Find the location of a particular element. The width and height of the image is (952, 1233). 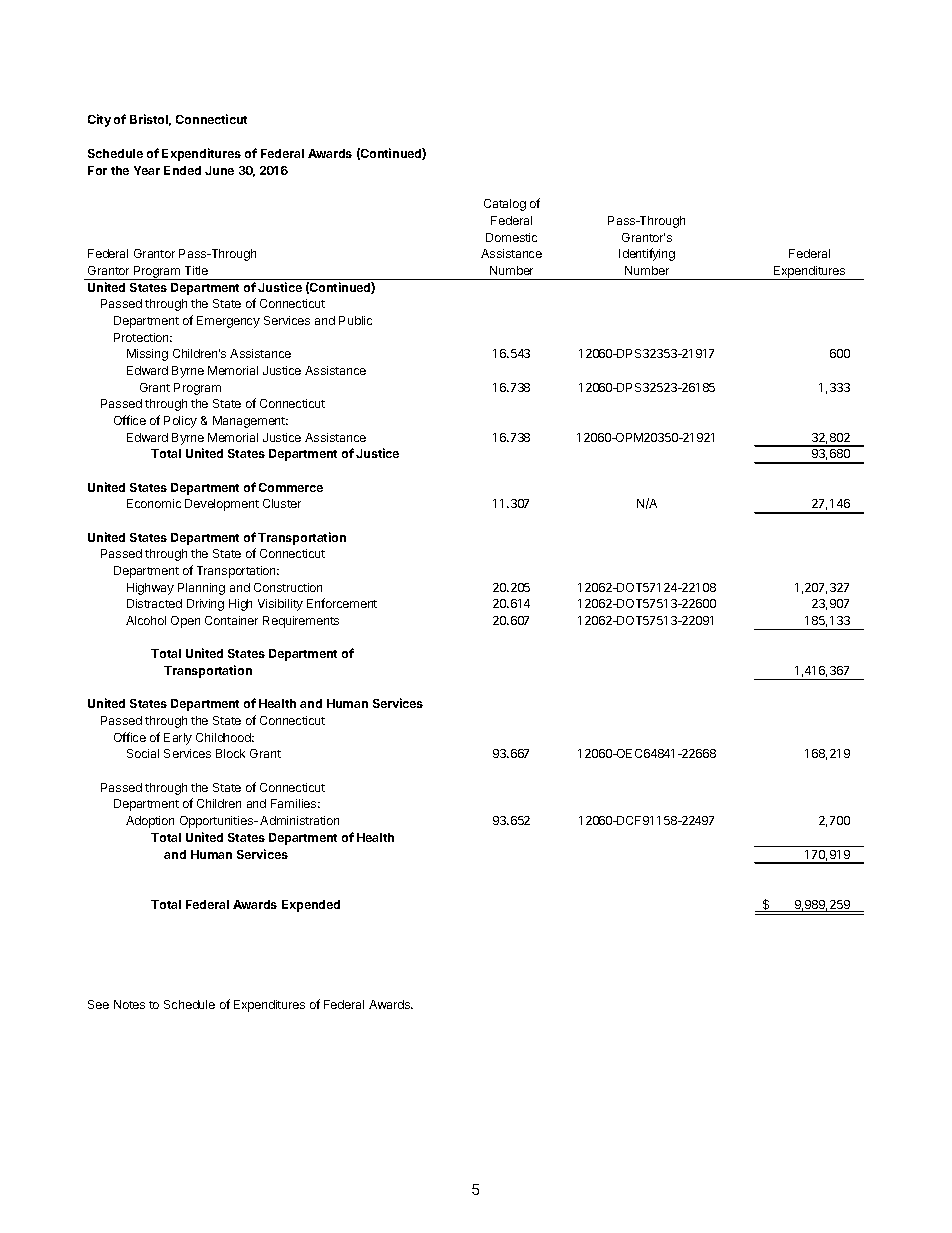

Commerce is located at coordinates (291, 487).
